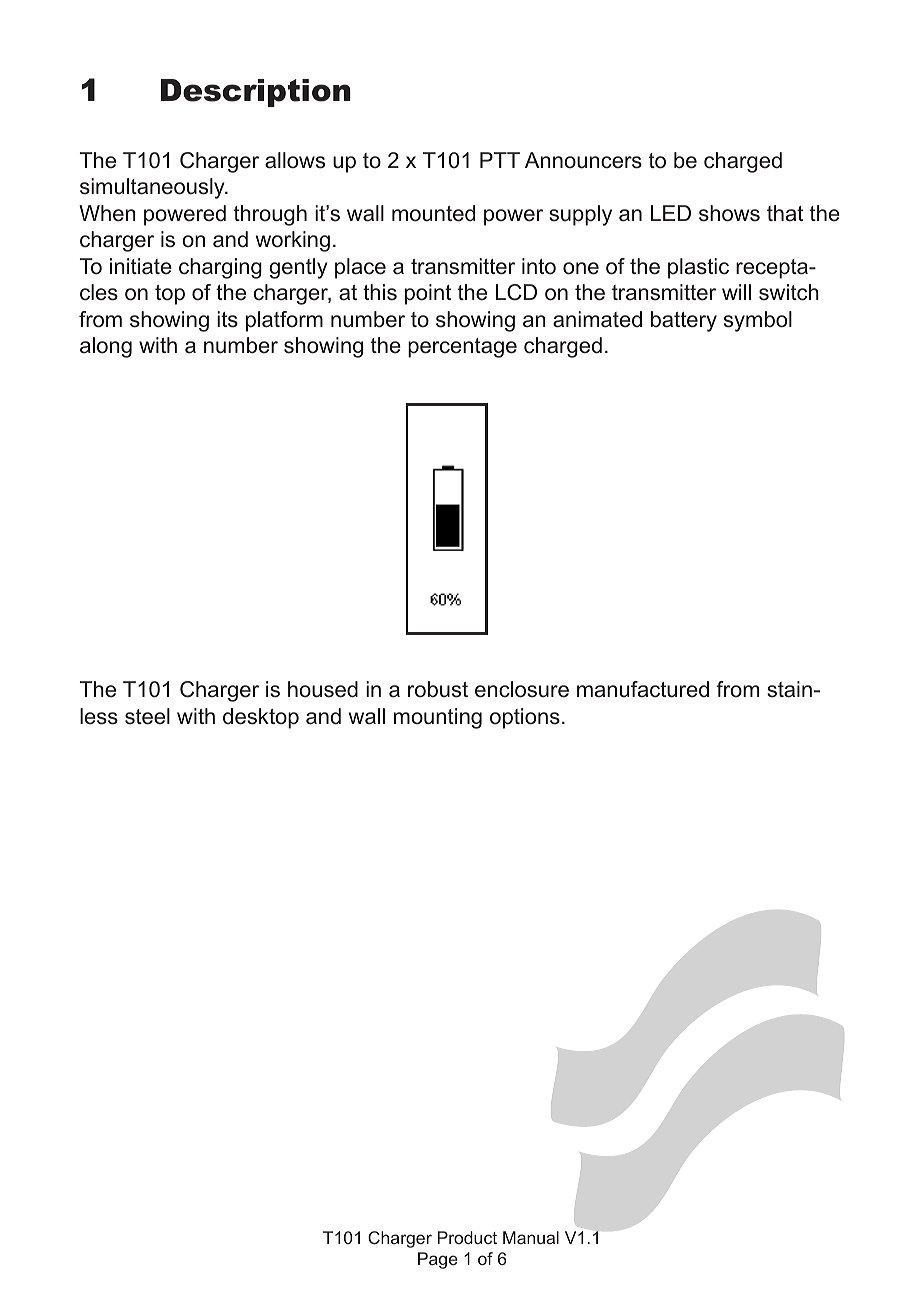 The height and width of the image is (1311, 924). I want to click on desktop, so click(261, 718).
